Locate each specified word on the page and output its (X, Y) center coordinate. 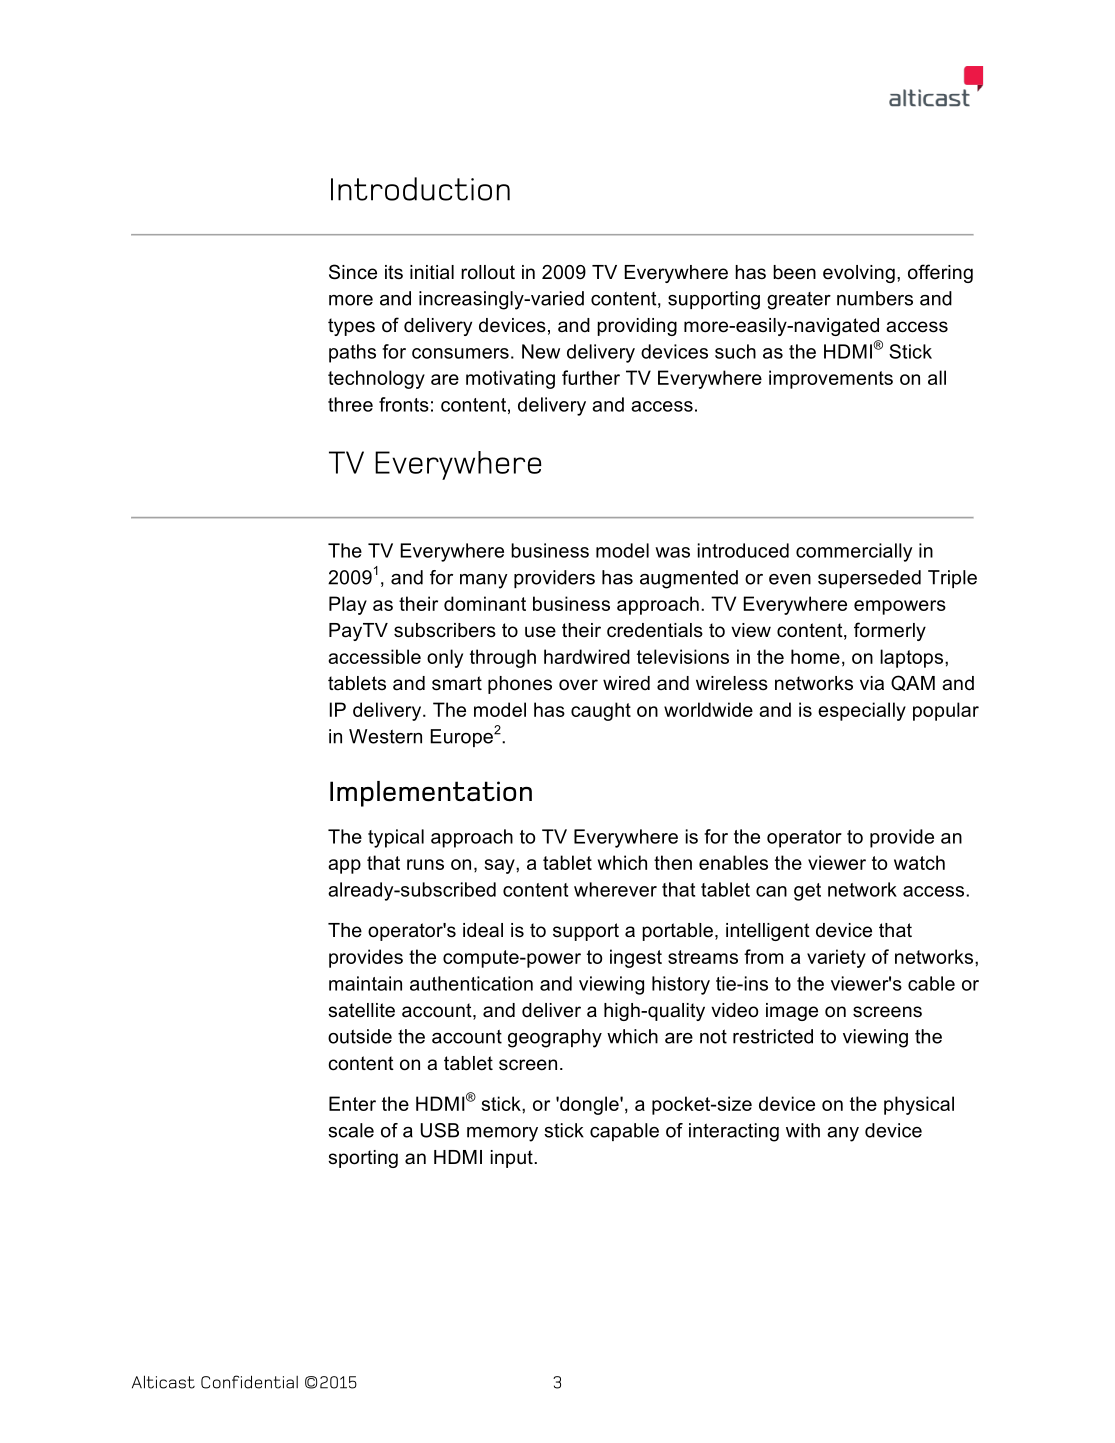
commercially (854, 552)
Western (385, 736)
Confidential (249, 1382)
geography (555, 1038)
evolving (859, 274)
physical (919, 1105)
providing (637, 327)
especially (862, 711)
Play (348, 605)
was (672, 552)
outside (360, 1036)
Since (353, 272)
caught (601, 711)
